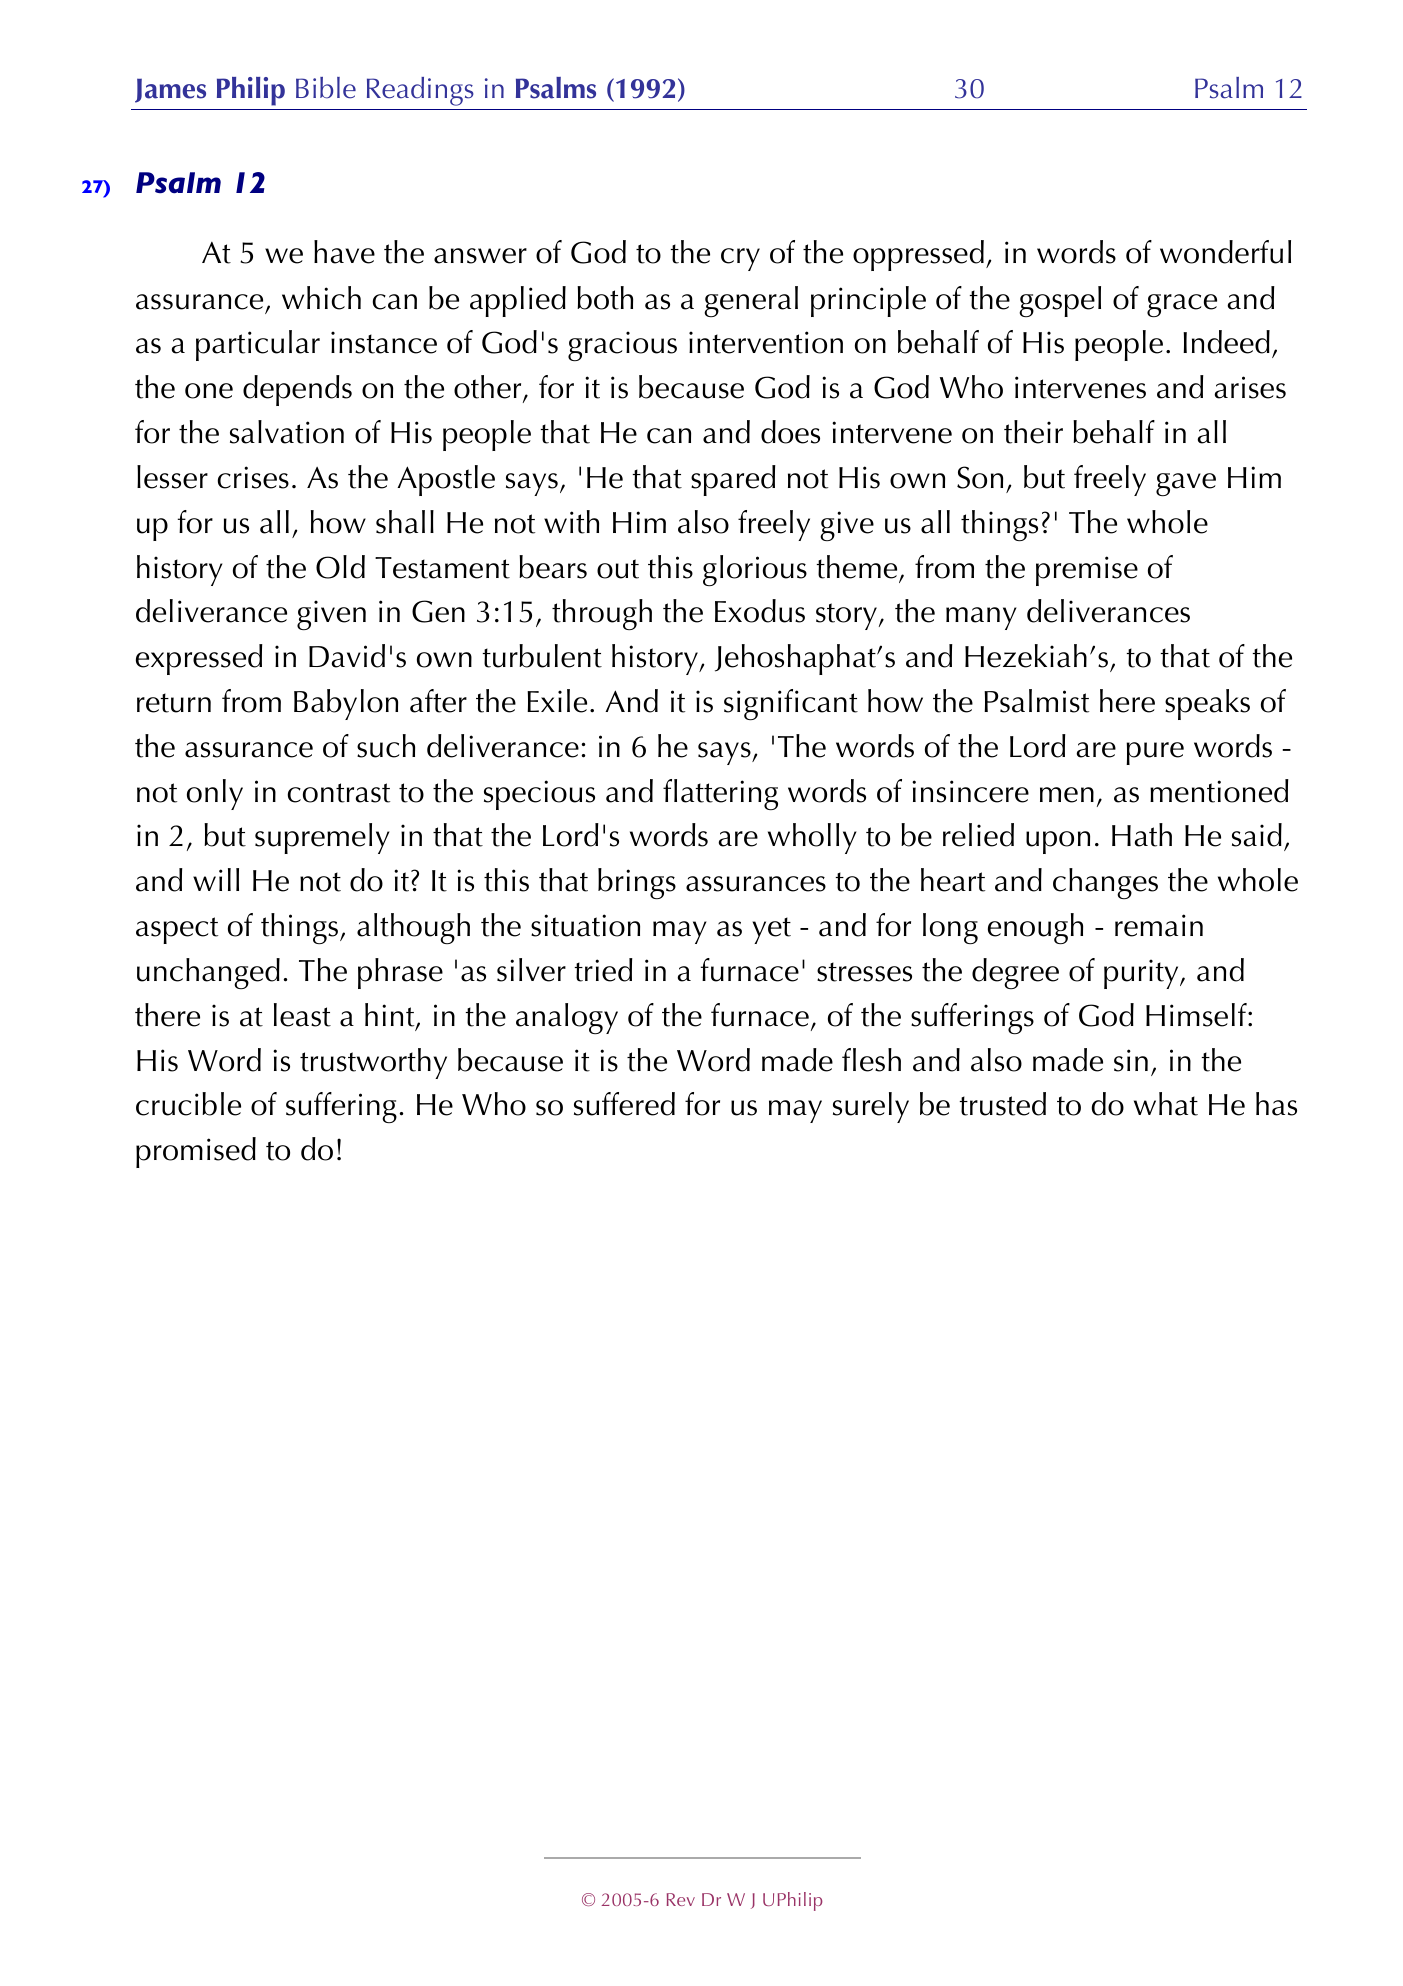  Describe the element at coordinates (740, 259) in the page. I see `cry` at that location.
